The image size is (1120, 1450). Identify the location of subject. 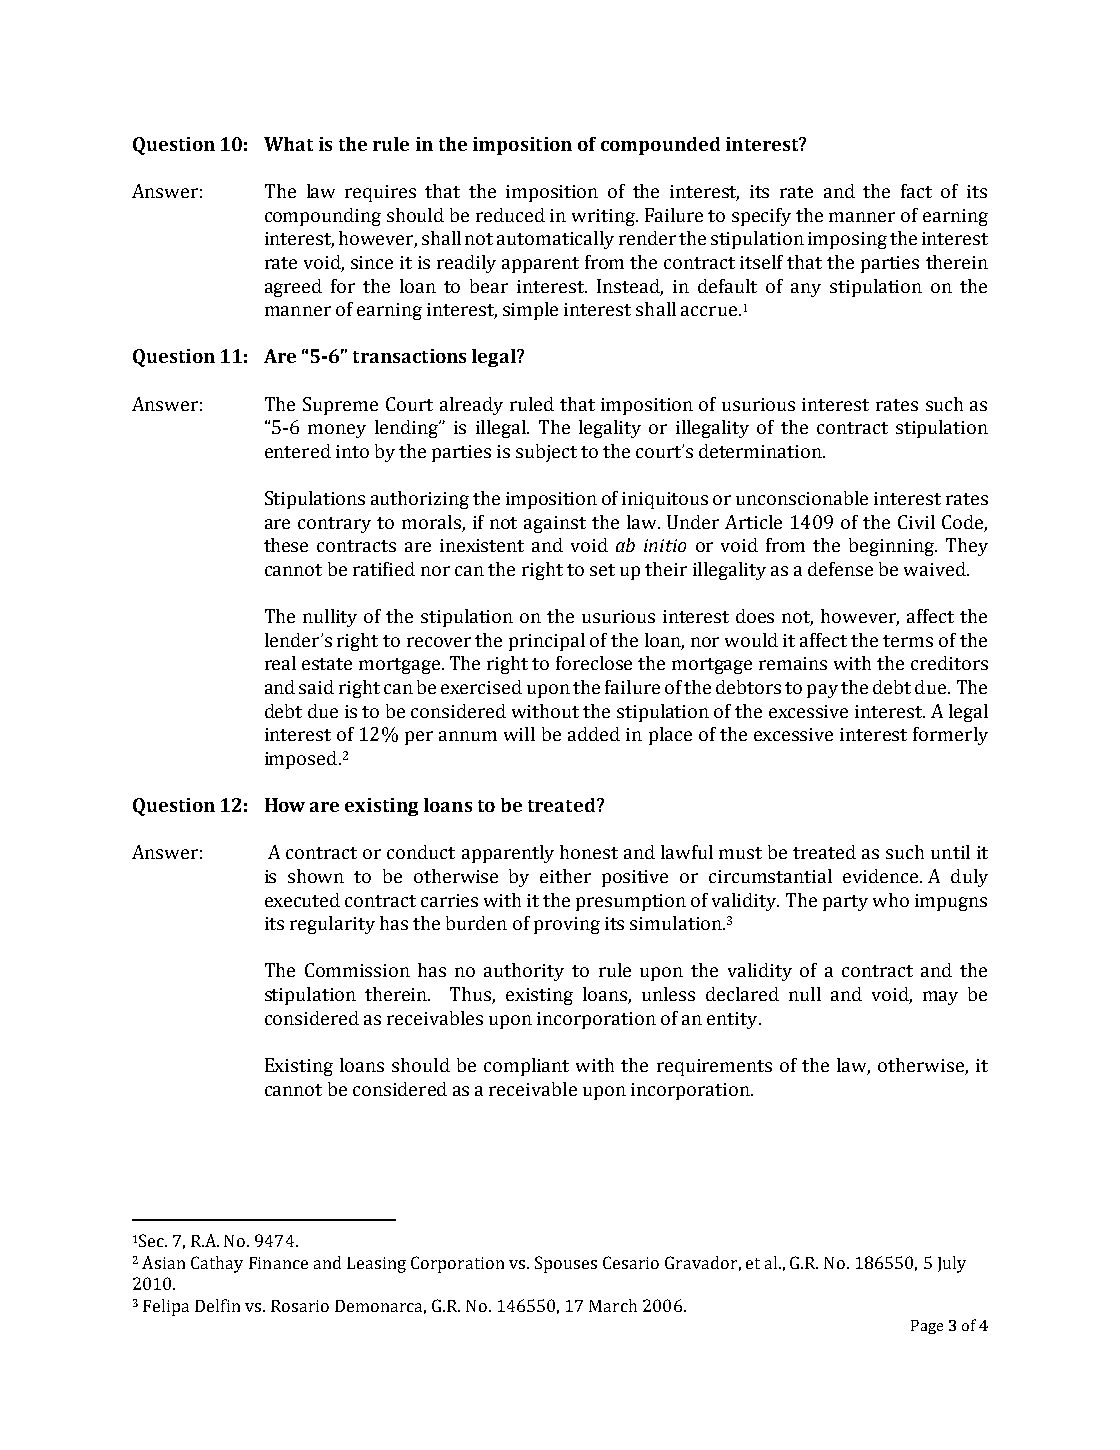
(546, 453).
